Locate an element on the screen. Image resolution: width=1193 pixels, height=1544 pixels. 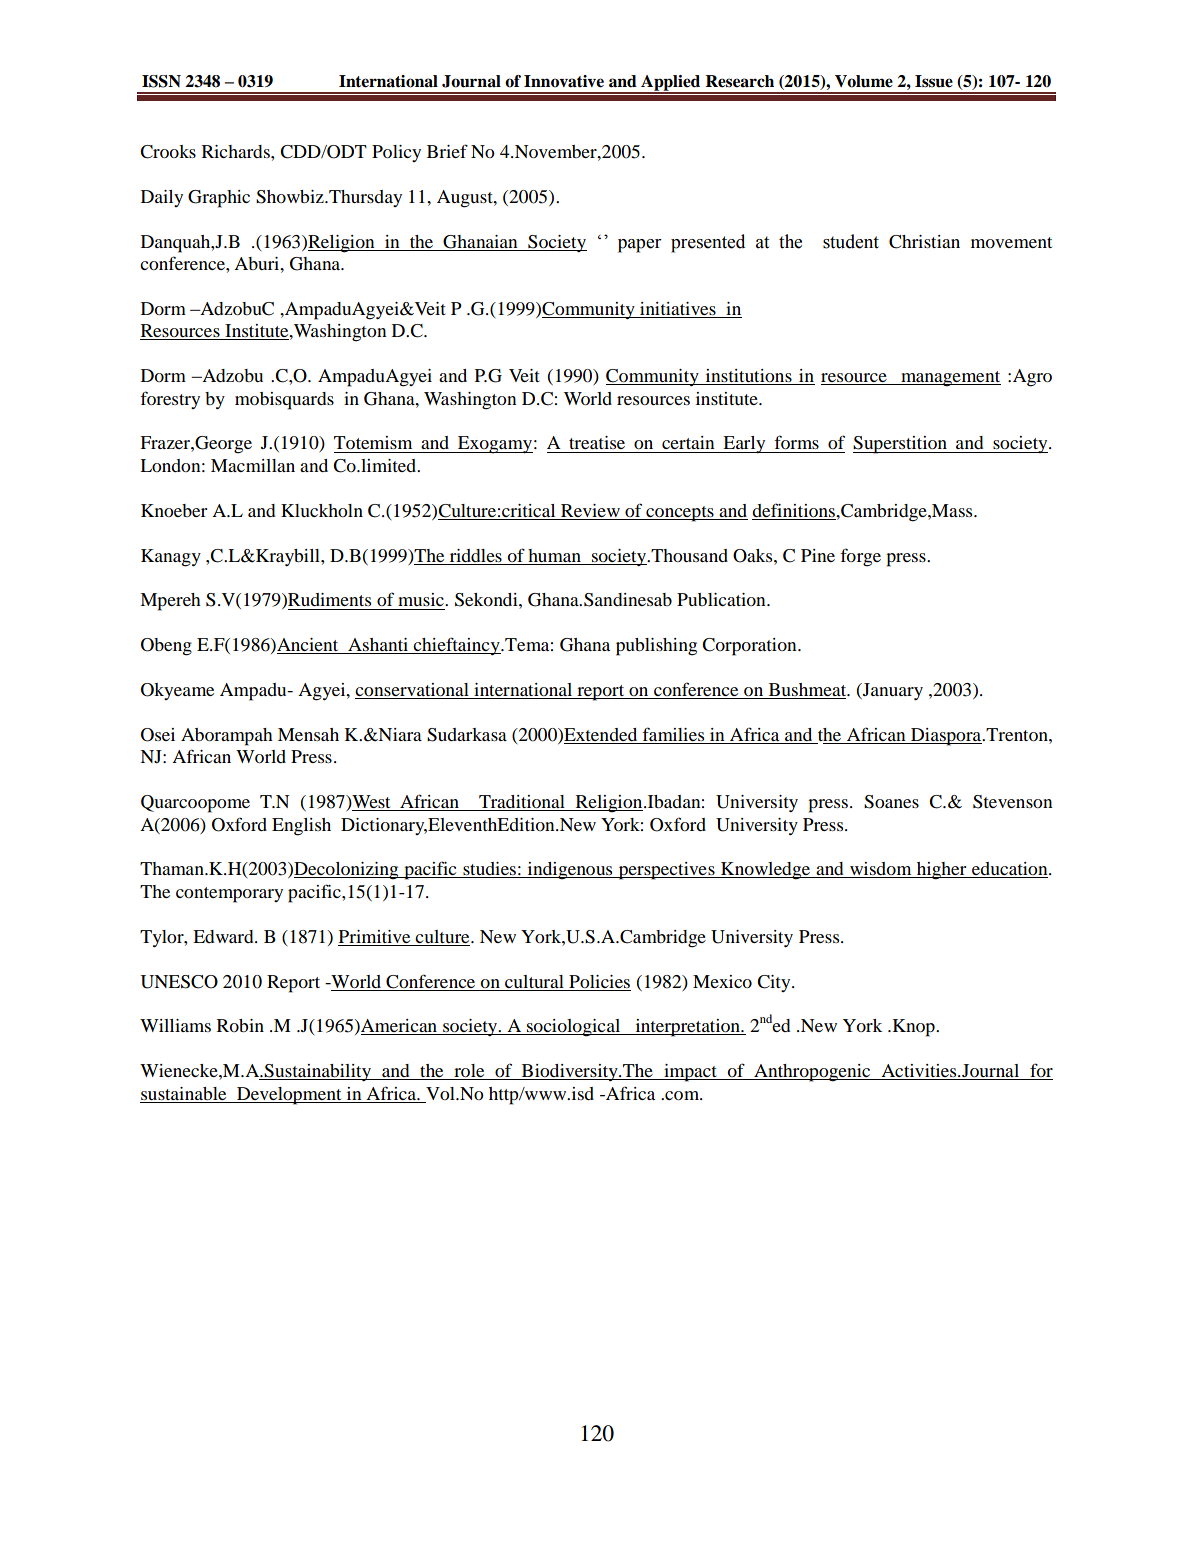
human is located at coordinates (554, 555).
